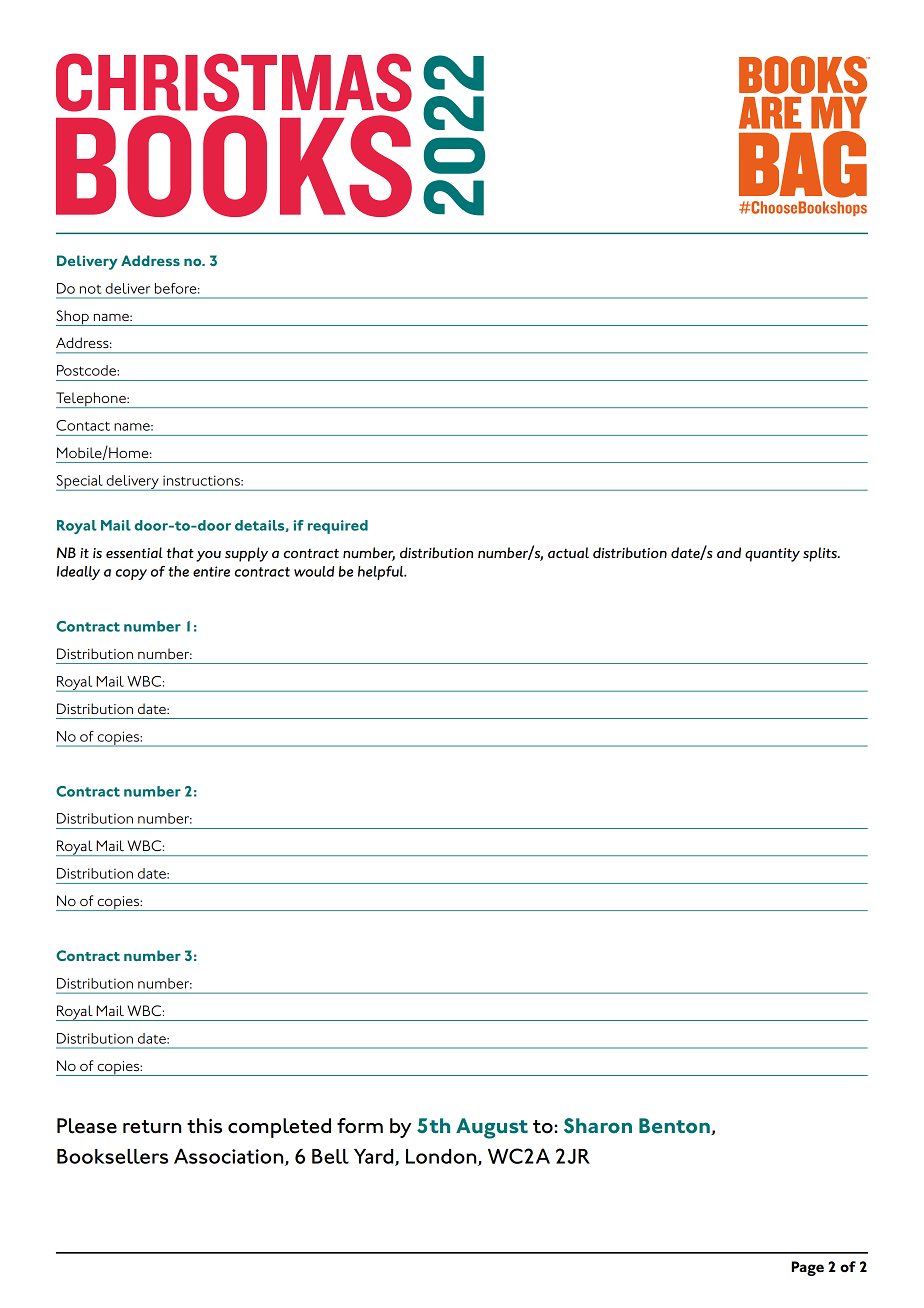 This document has width=924, height=1308. Describe the element at coordinates (91, 289) in the document. I see `not` at that location.
